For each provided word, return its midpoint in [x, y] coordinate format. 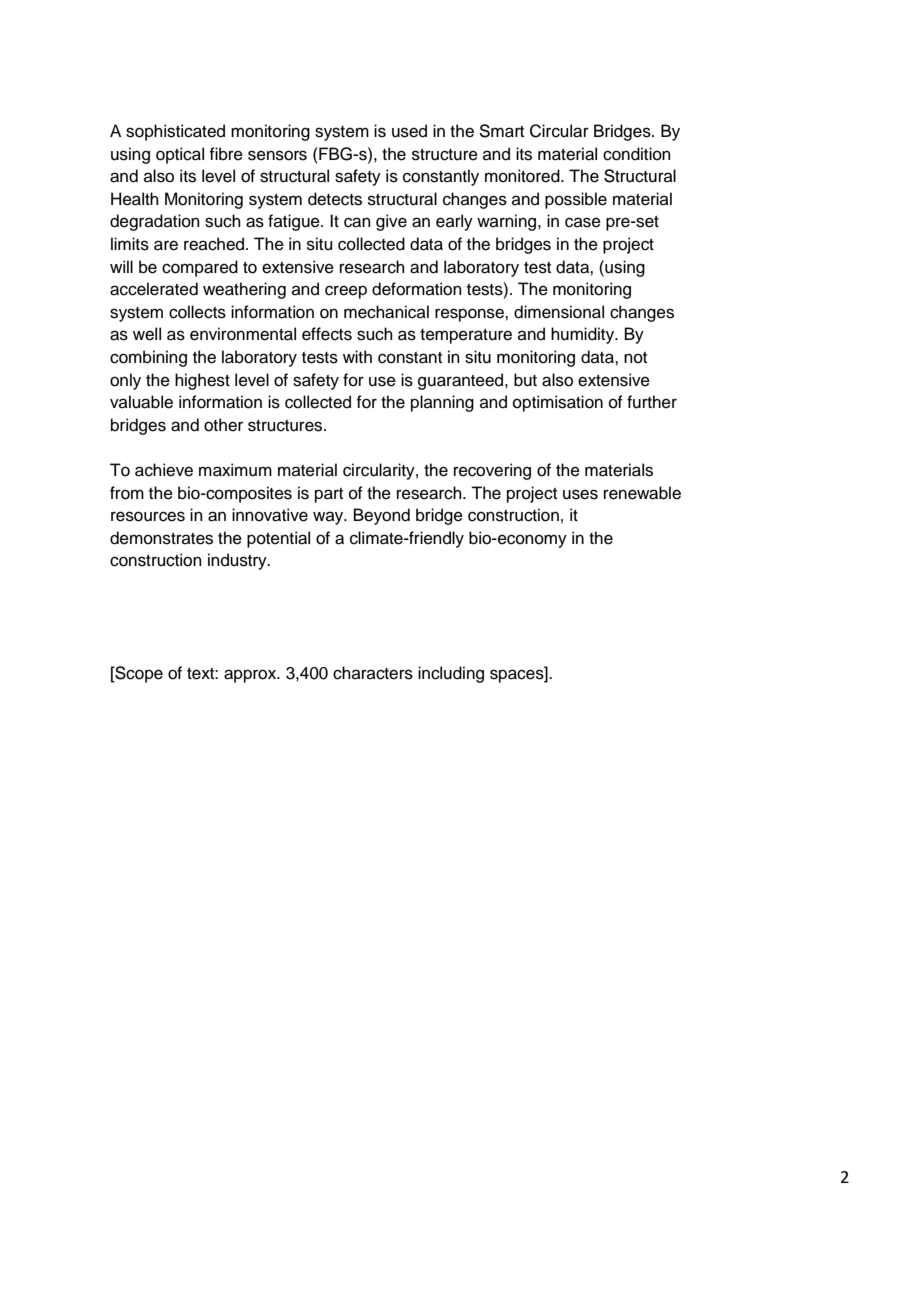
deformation [417, 289]
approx [251, 676]
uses [580, 494]
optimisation [558, 403]
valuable [141, 402]
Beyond [382, 516]
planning [442, 403]
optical [180, 155]
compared [200, 268]
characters [373, 673]
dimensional [559, 312]
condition [637, 154]
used [409, 131]
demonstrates [161, 538]
